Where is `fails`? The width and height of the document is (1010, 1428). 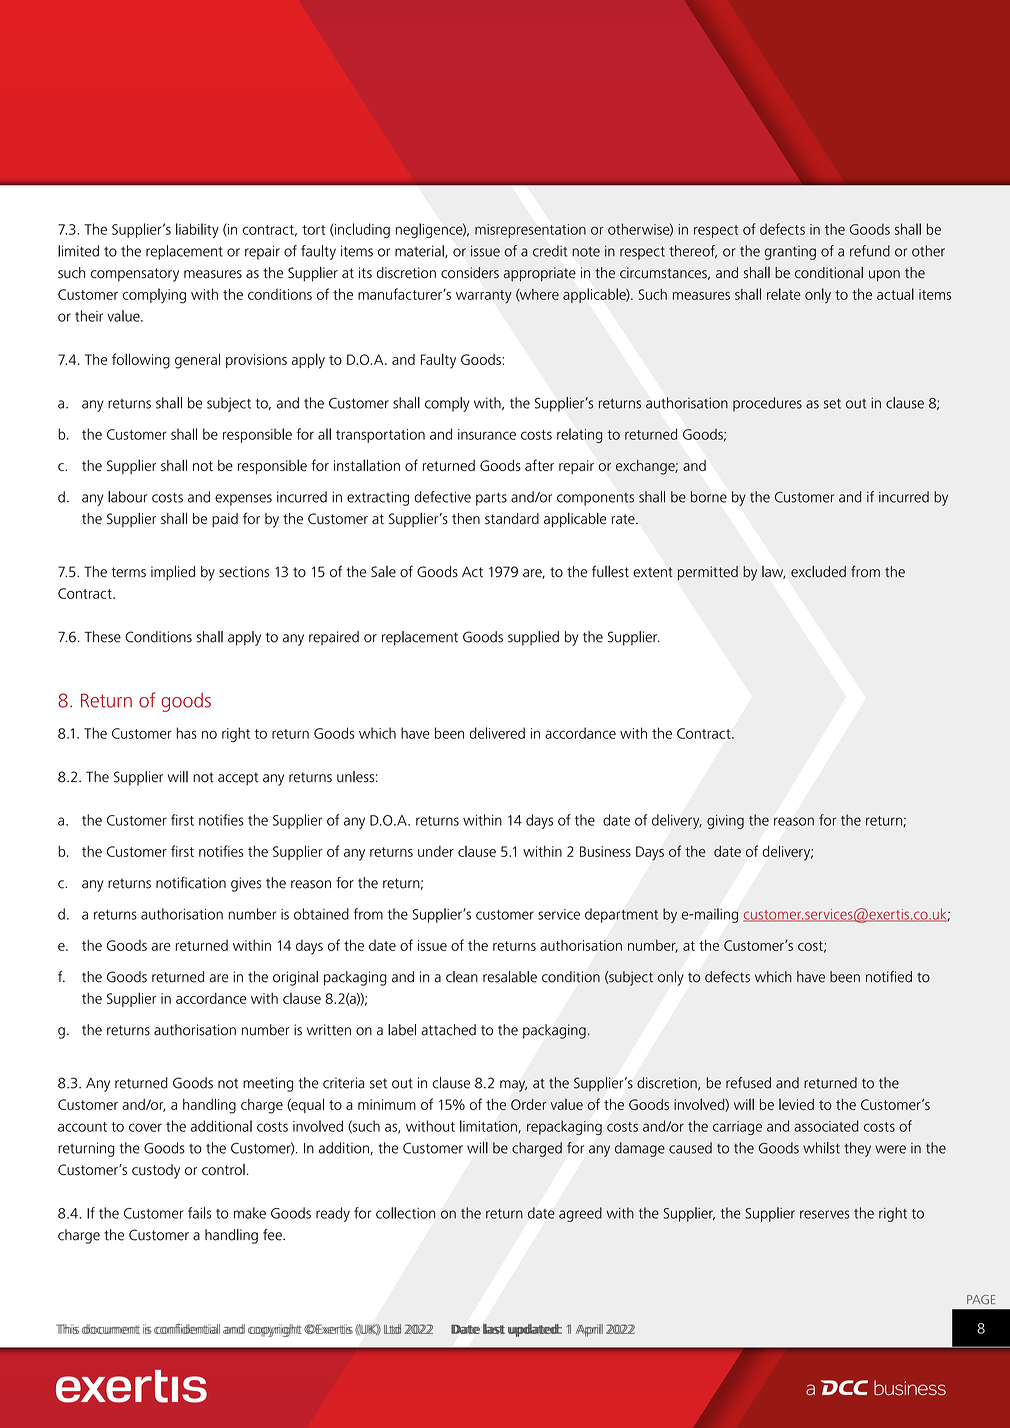
fails is located at coordinates (199, 1213).
